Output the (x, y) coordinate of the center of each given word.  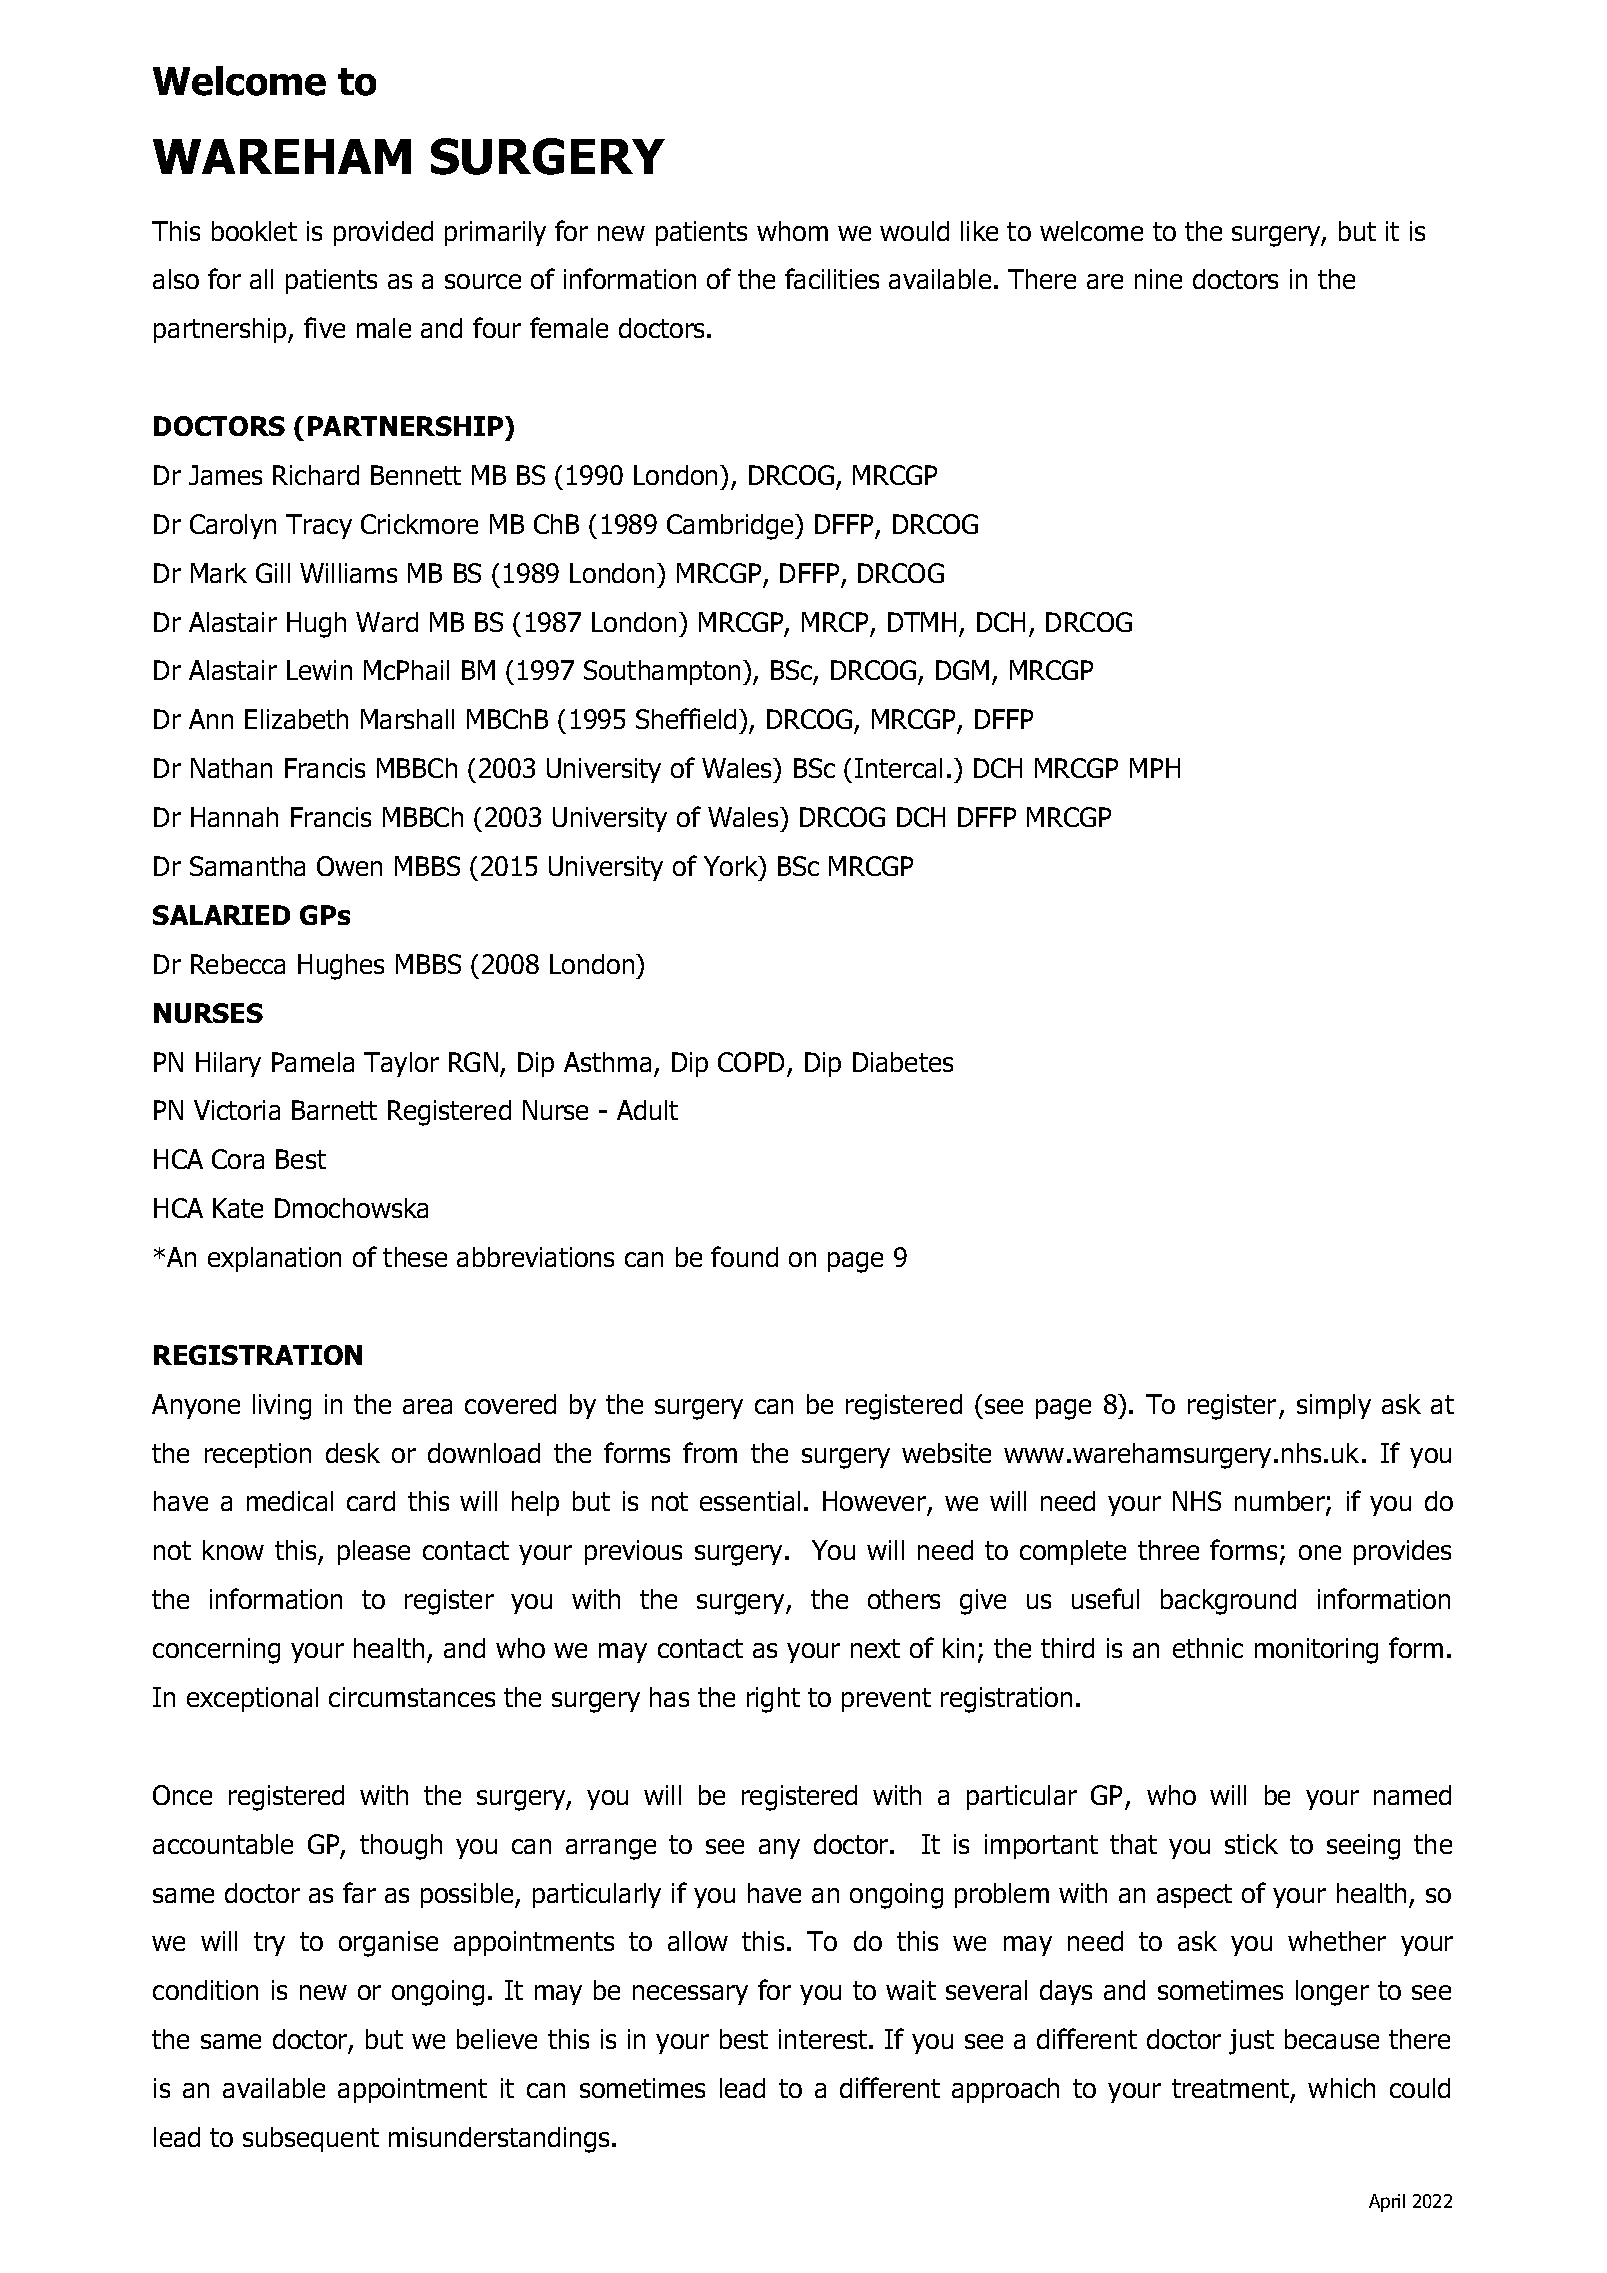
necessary (690, 1995)
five (324, 327)
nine (1158, 279)
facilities (832, 278)
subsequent (311, 2139)
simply (1334, 1406)
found (744, 1256)
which (1341, 2088)
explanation (274, 1259)
